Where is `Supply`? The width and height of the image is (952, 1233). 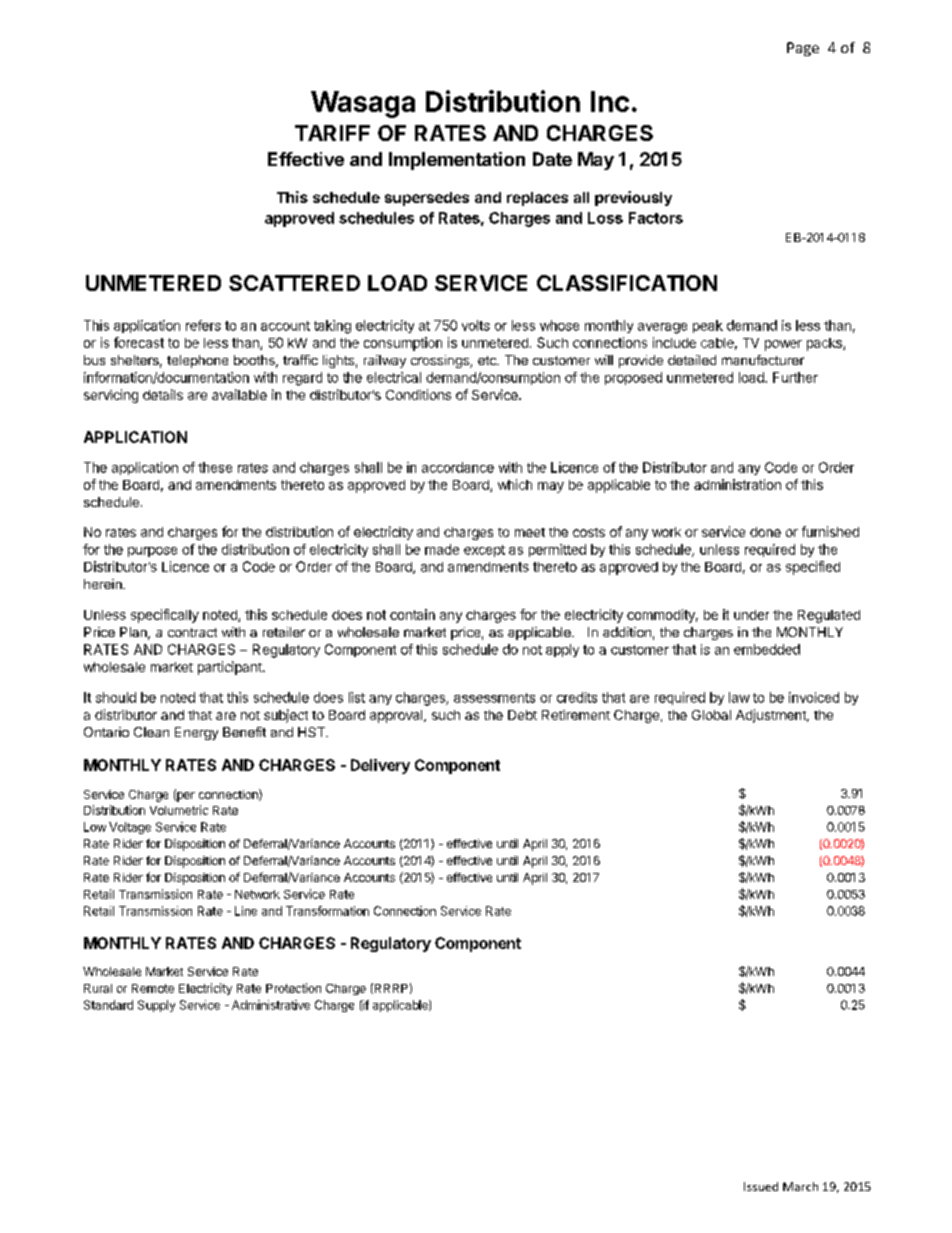 Supply is located at coordinates (156, 1006).
